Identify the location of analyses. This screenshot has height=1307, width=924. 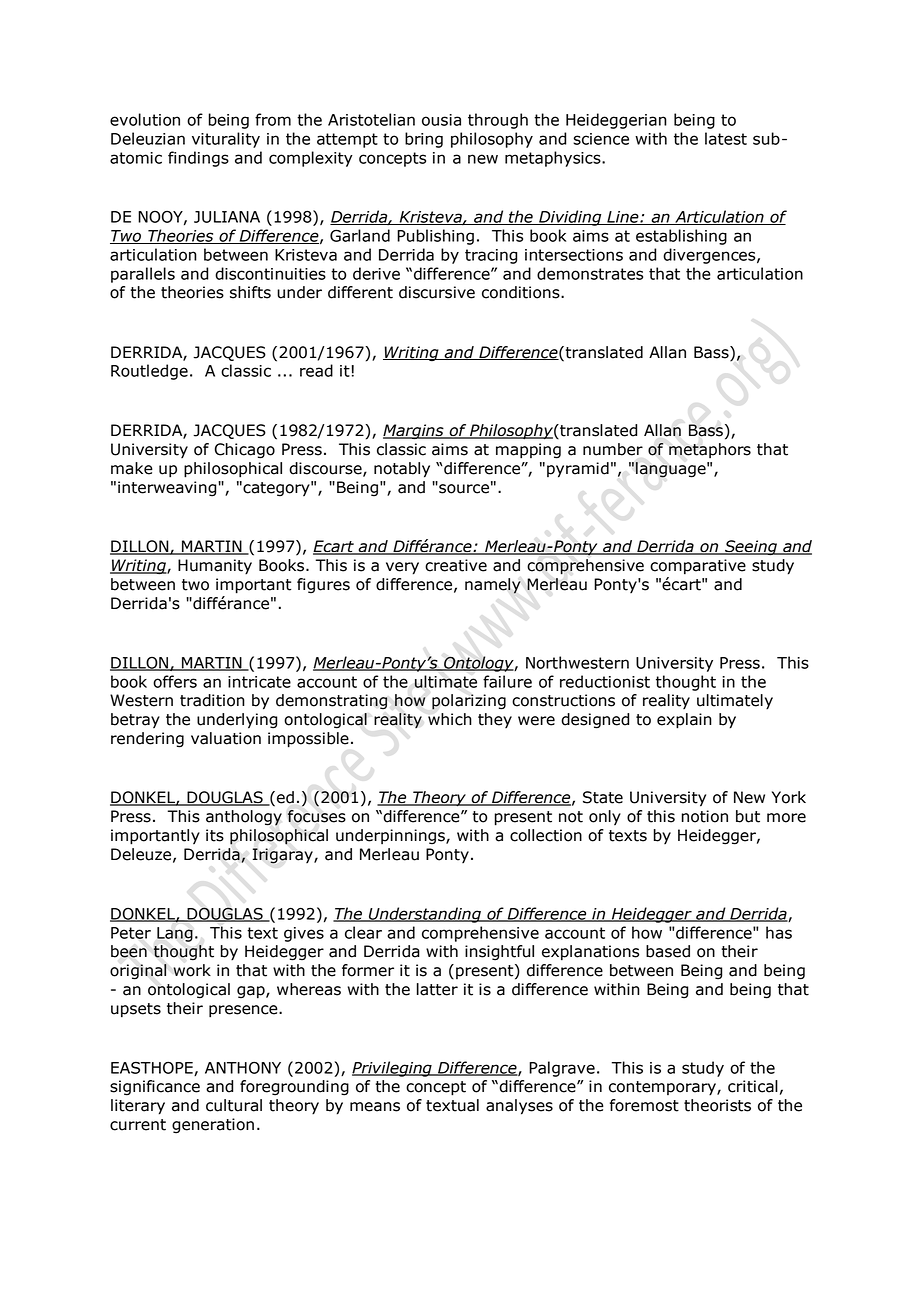
(519, 1107).
